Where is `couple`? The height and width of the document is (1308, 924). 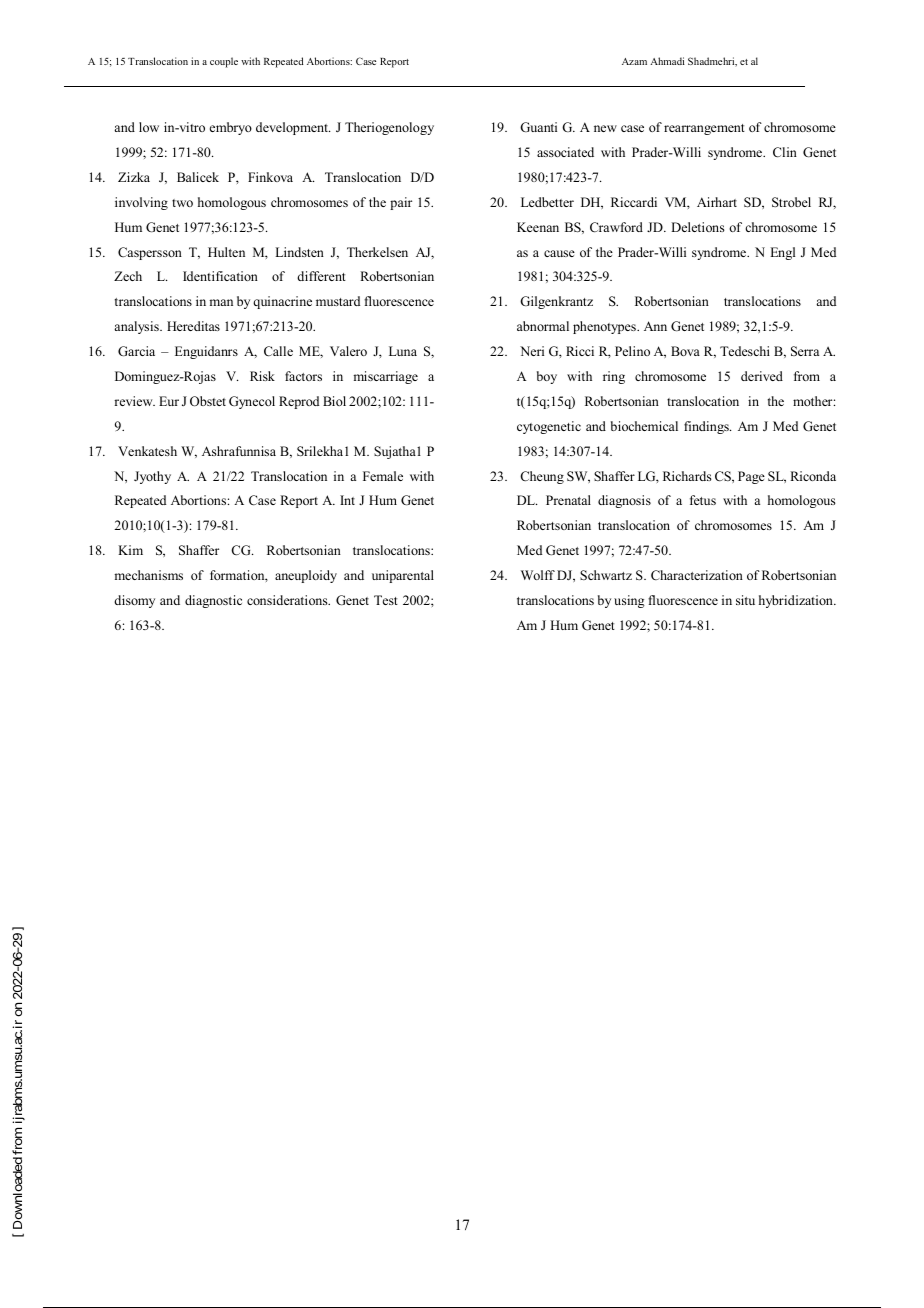
couple is located at coordinates (224, 62).
